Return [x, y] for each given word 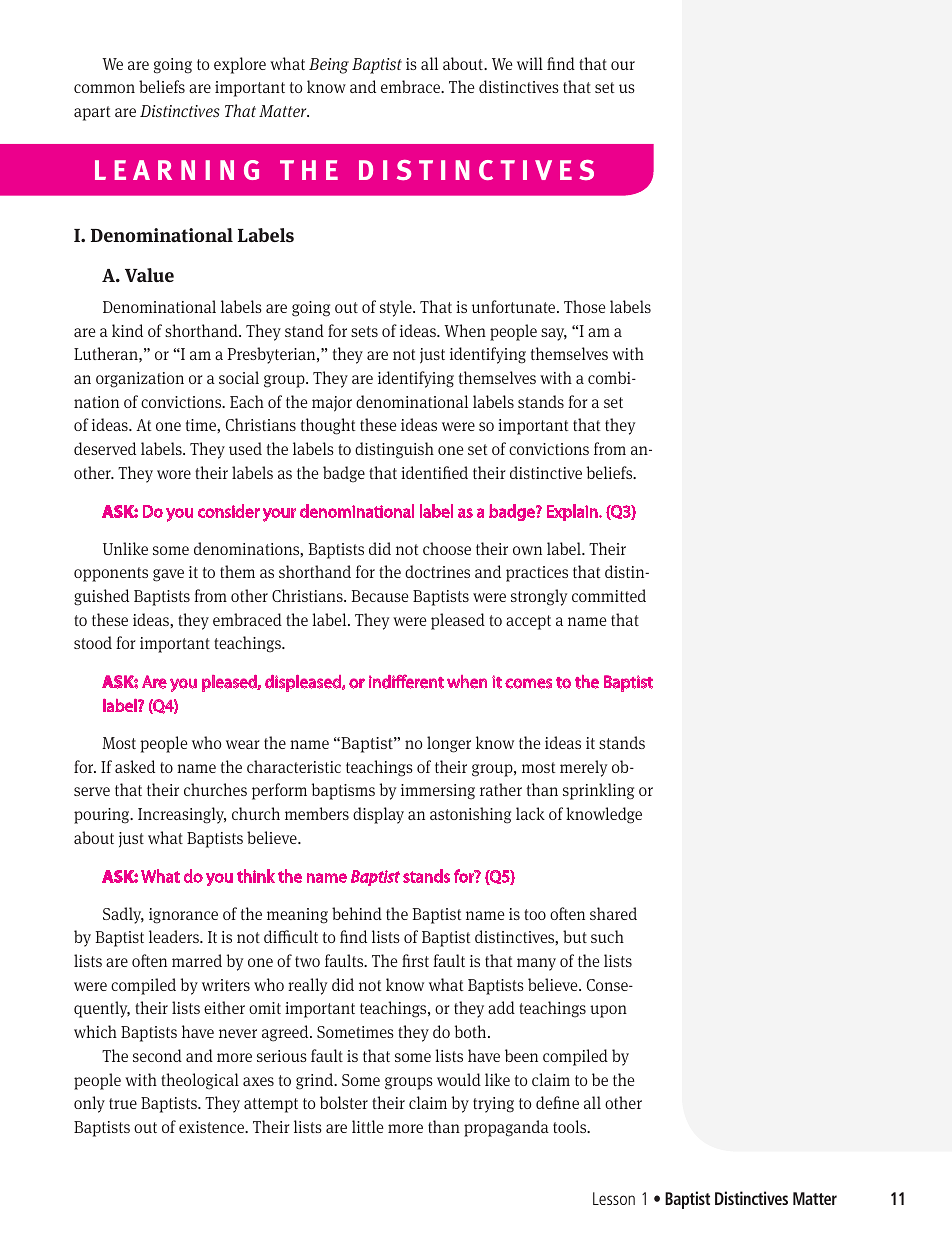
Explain [573, 512]
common [104, 88]
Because [380, 596]
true [123, 1103]
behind [357, 913]
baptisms [343, 791]
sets [364, 331]
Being [329, 66]
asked [135, 766]
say [554, 334]
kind [127, 330]
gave [168, 575]
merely [583, 768]
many [536, 964]
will [530, 63]
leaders [175, 936]
